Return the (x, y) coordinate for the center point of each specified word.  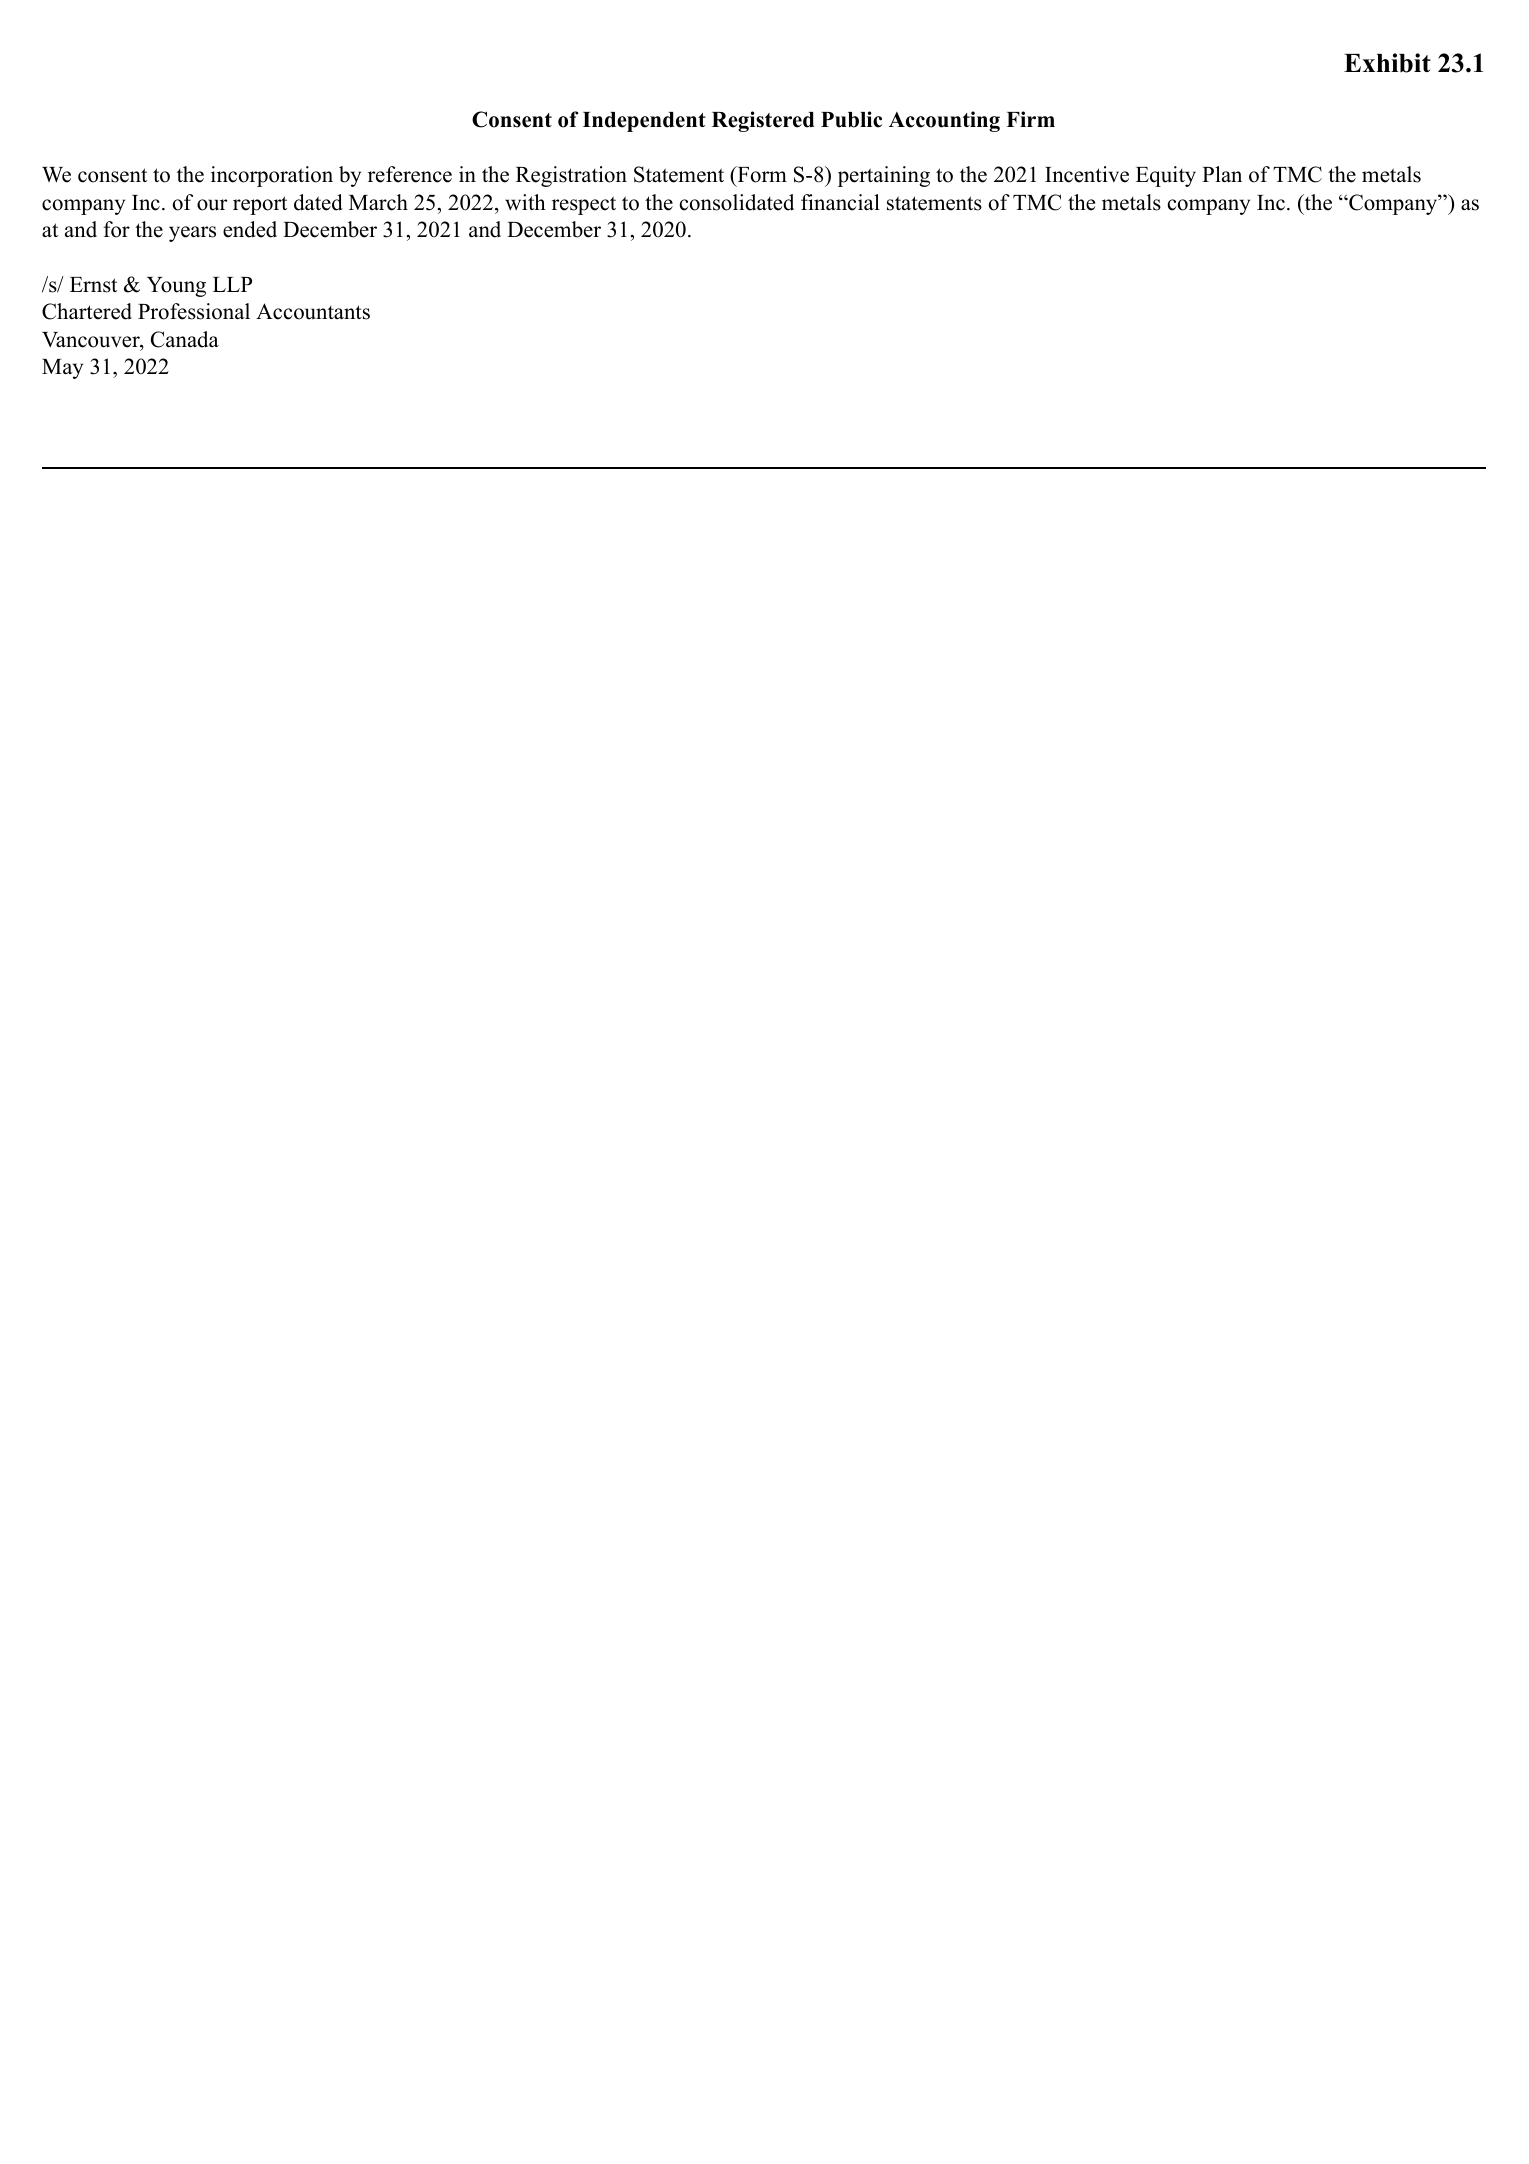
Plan (1222, 174)
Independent (644, 122)
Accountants (313, 311)
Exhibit (1387, 63)
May (62, 369)
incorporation (272, 176)
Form (761, 174)
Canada (185, 339)
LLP (232, 284)
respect (584, 205)
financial (840, 202)
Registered (763, 121)
